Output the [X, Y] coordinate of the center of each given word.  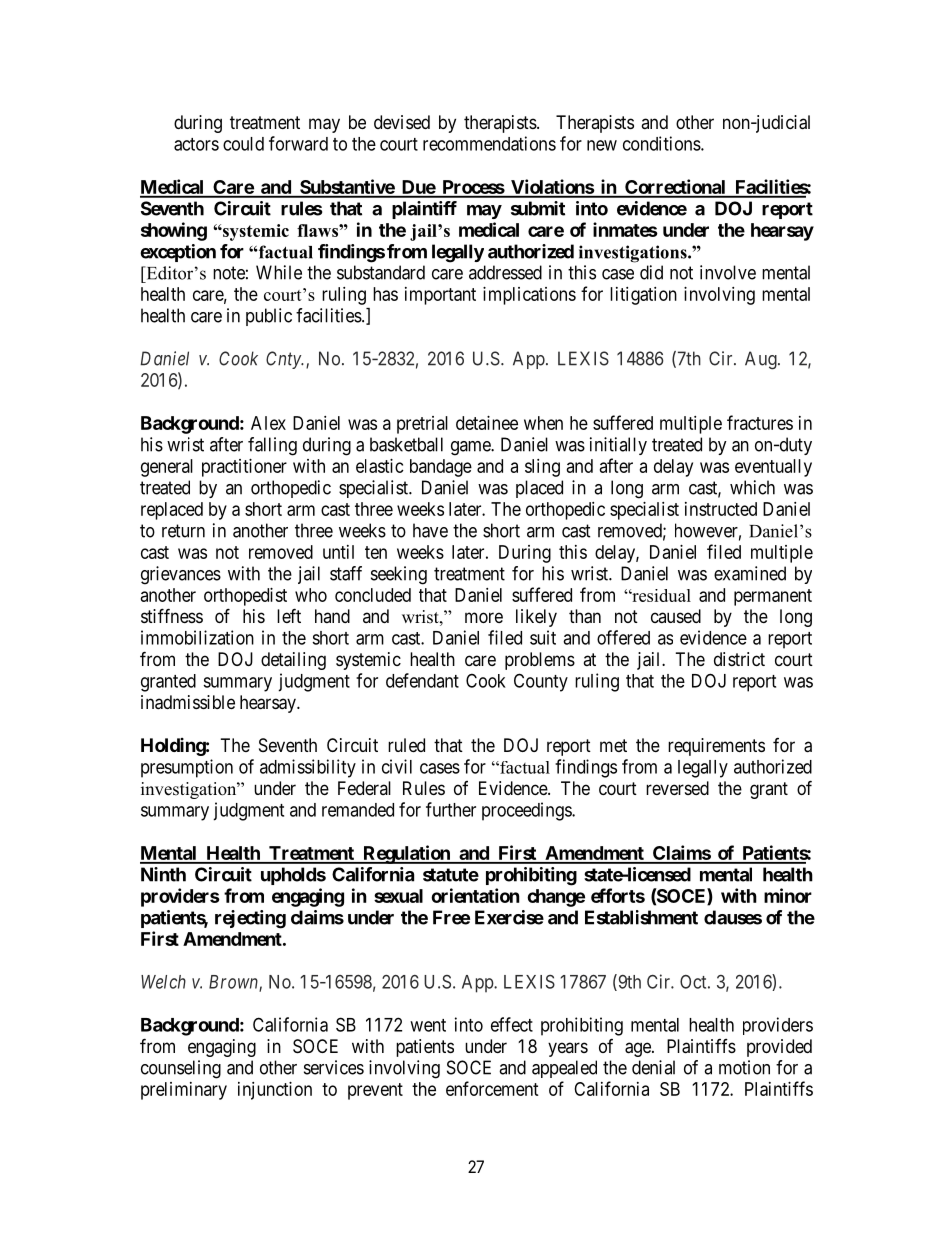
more [484, 617]
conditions [662, 143]
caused [676, 616]
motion [744, 1067]
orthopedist [245, 597]
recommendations [489, 143]
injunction [275, 1091]
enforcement [492, 1088]
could [243, 144]
